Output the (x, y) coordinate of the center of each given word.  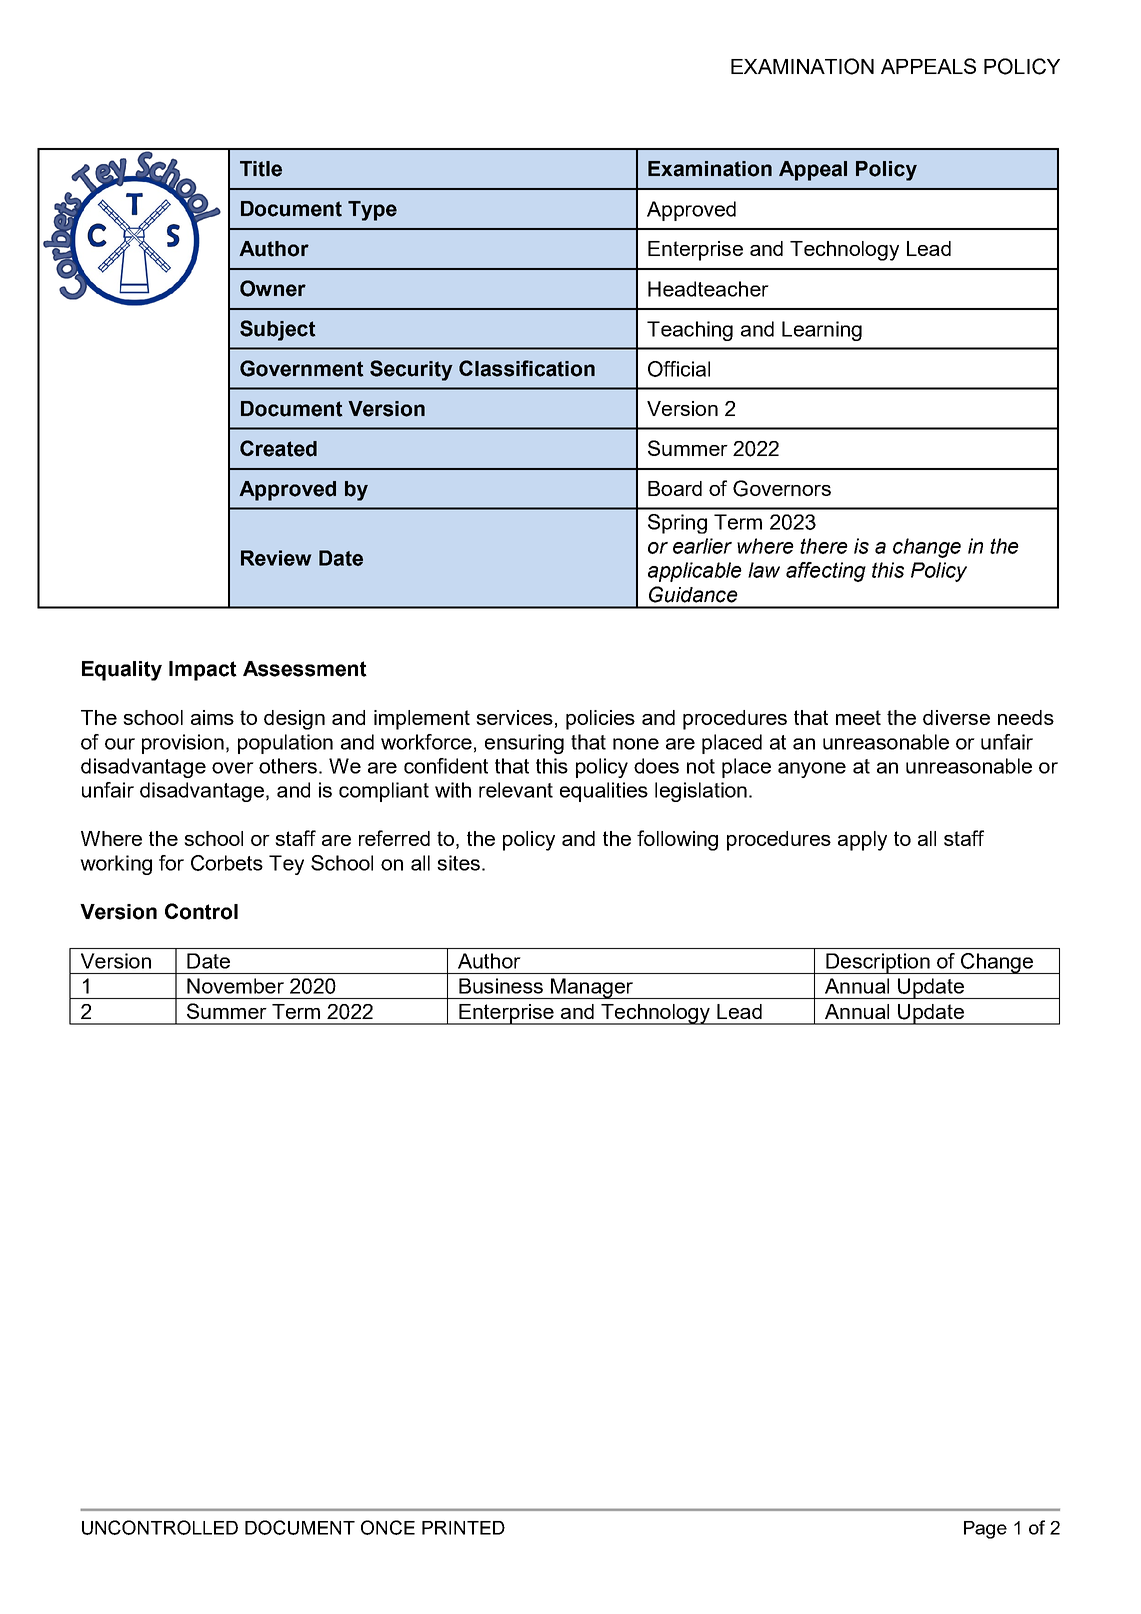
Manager (592, 988)
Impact (203, 671)
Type (372, 211)
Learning (822, 331)
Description (878, 963)
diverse (956, 717)
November (235, 986)
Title (261, 169)
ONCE (388, 1527)
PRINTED (463, 1528)
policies (600, 720)
